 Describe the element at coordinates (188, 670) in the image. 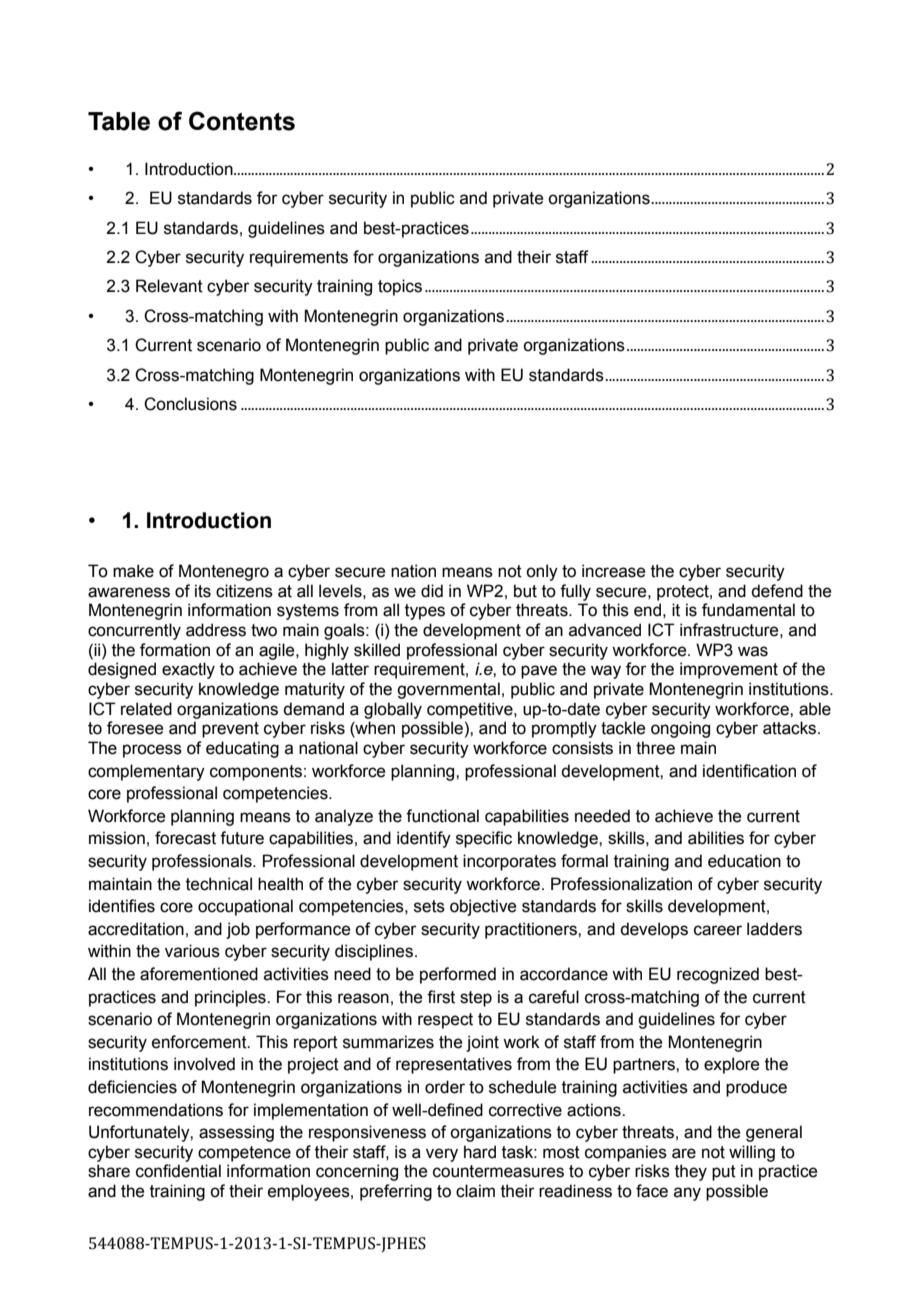

I see `exactly` at that location.
